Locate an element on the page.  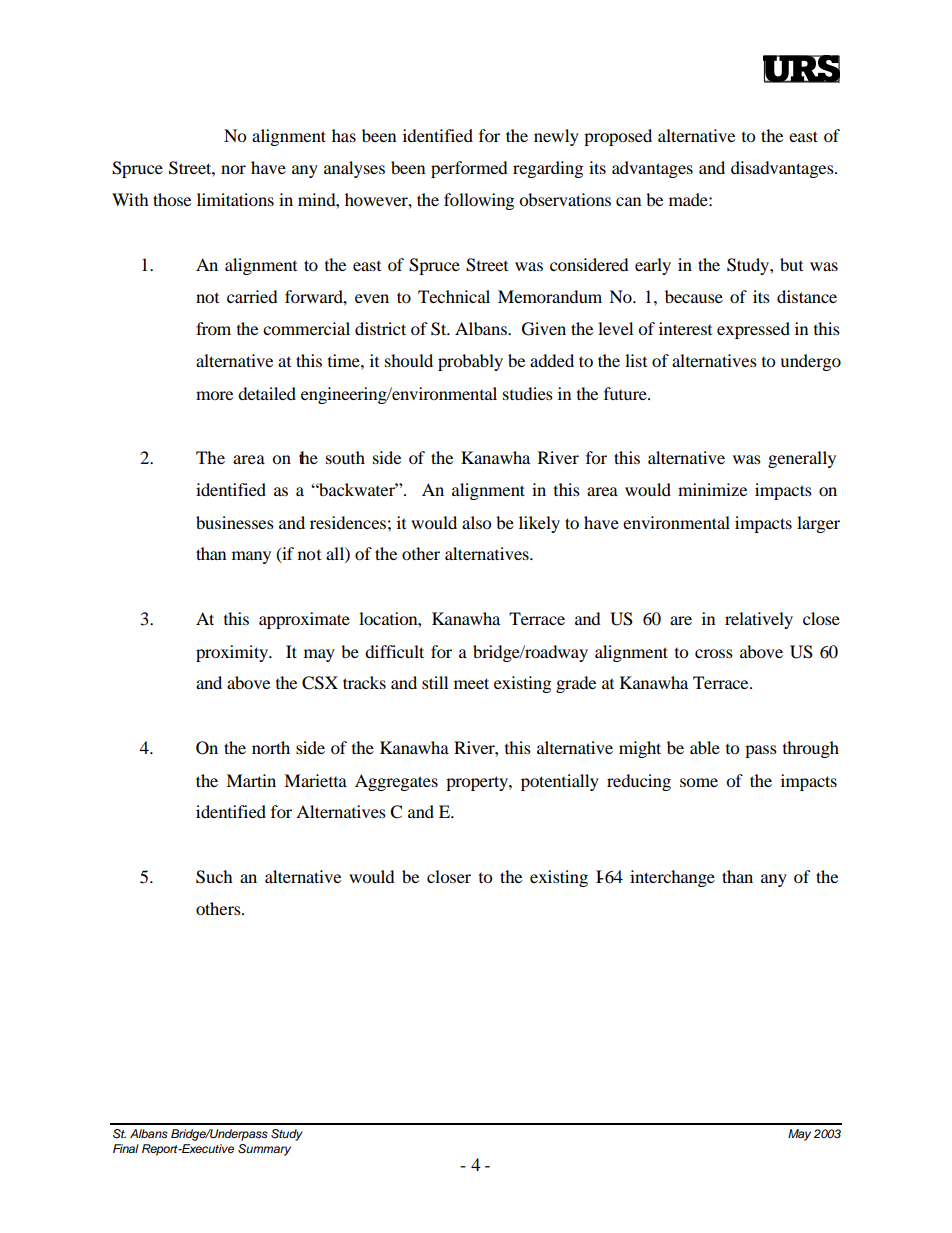
proximity is located at coordinates (233, 653).
